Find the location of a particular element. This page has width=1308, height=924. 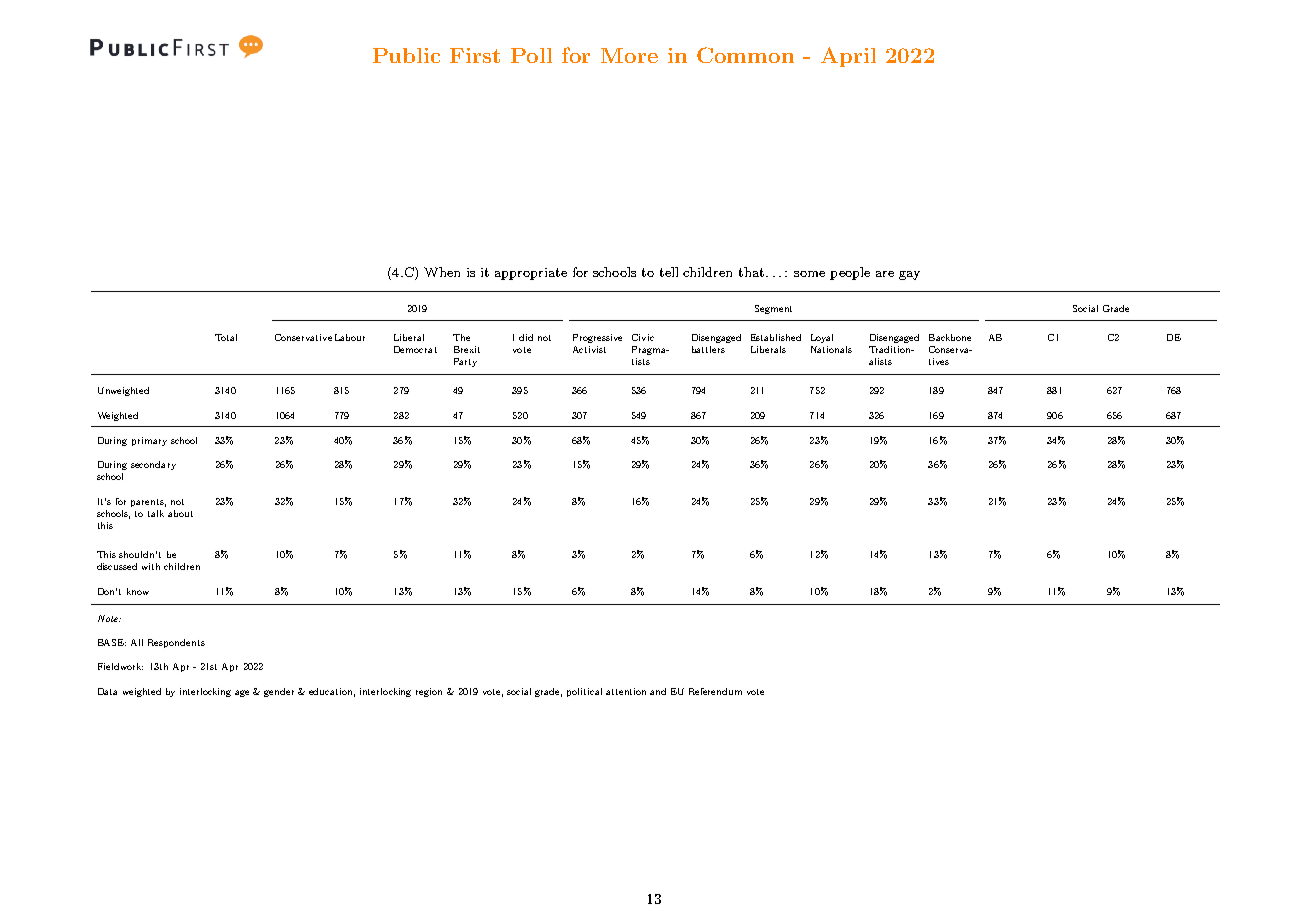

Total is located at coordinates (226, 337).
